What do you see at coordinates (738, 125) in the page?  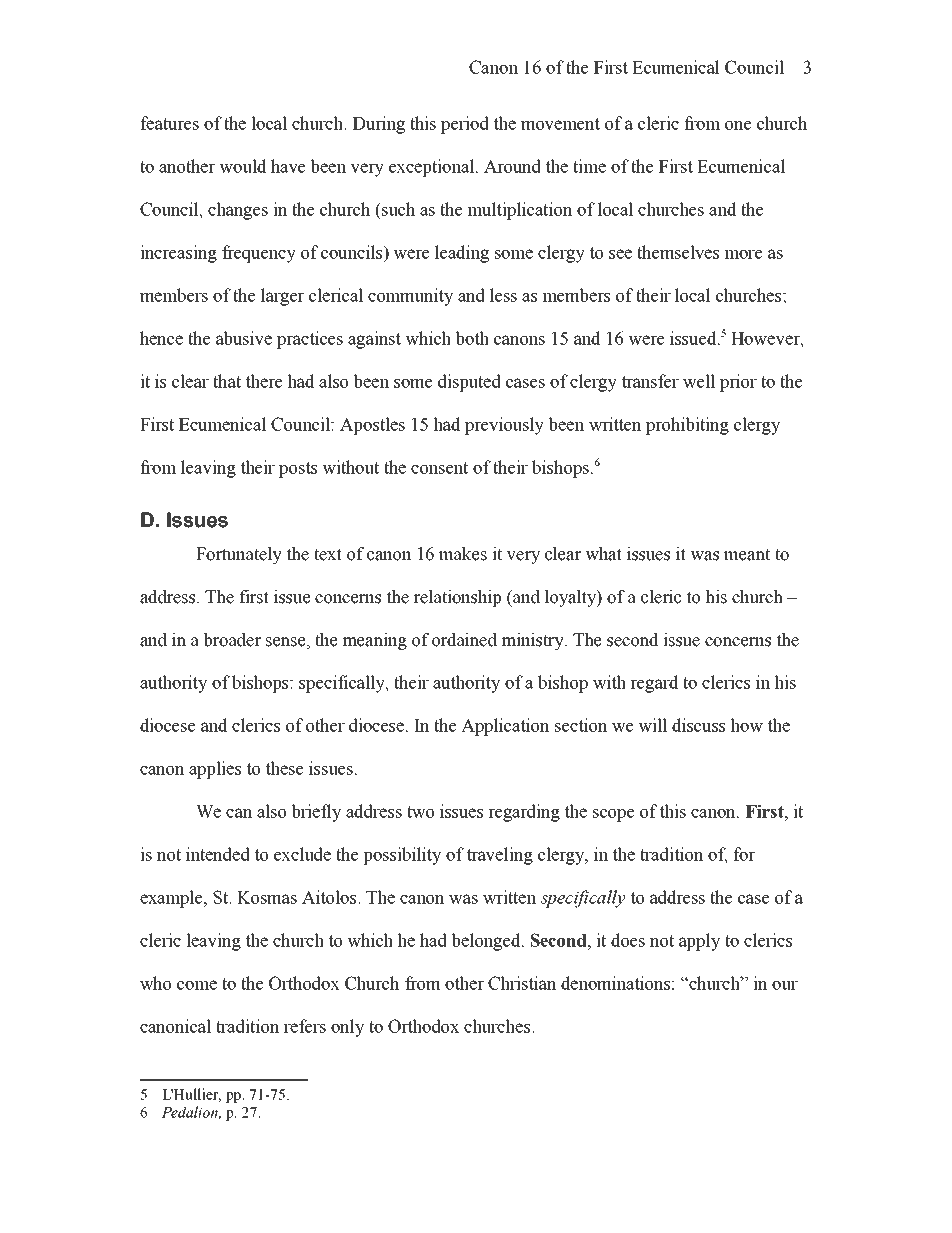 I see `one` at bounding box center [738, 125].
